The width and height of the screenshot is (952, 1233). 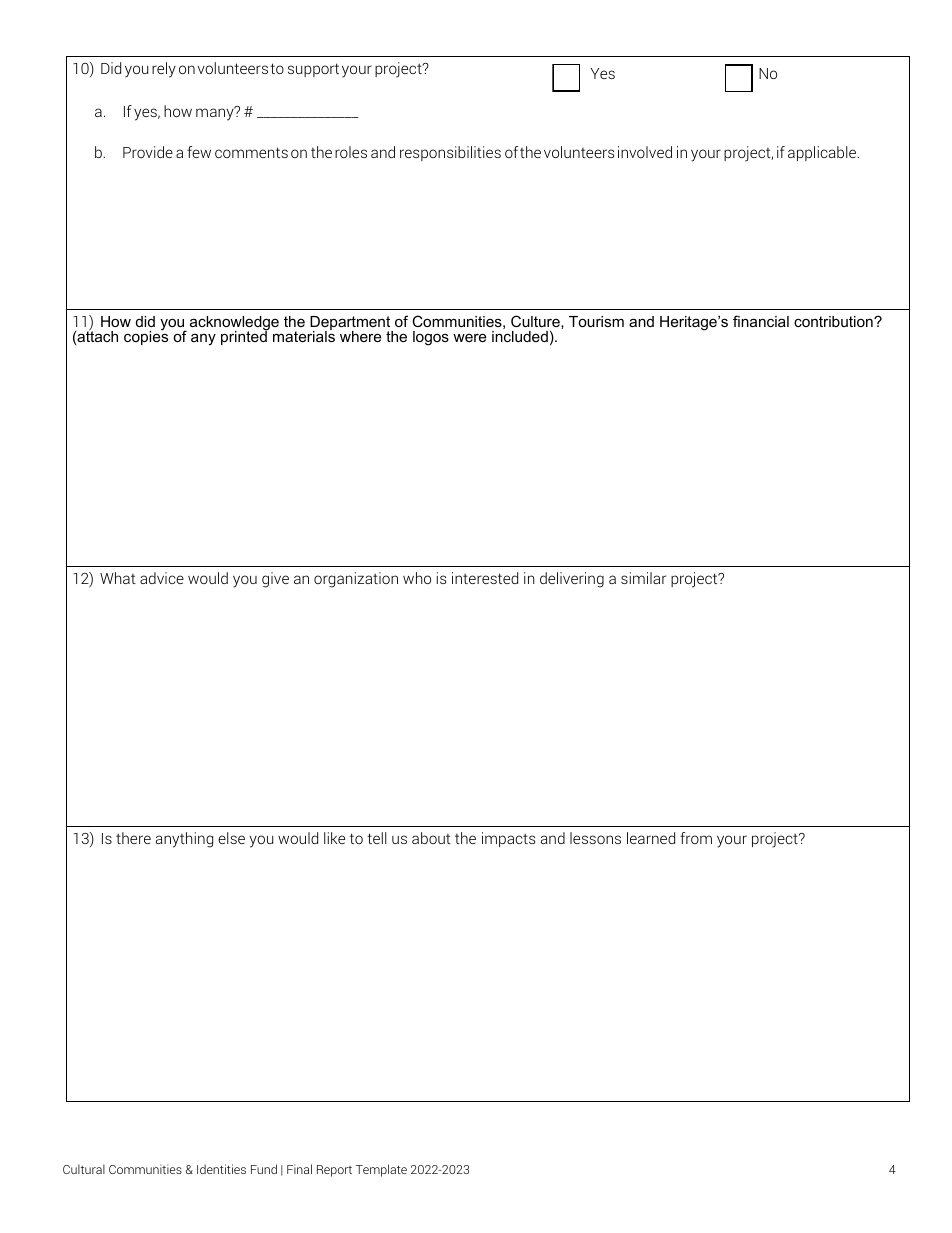 I want to click on anything, so click(x=184, y=840).
